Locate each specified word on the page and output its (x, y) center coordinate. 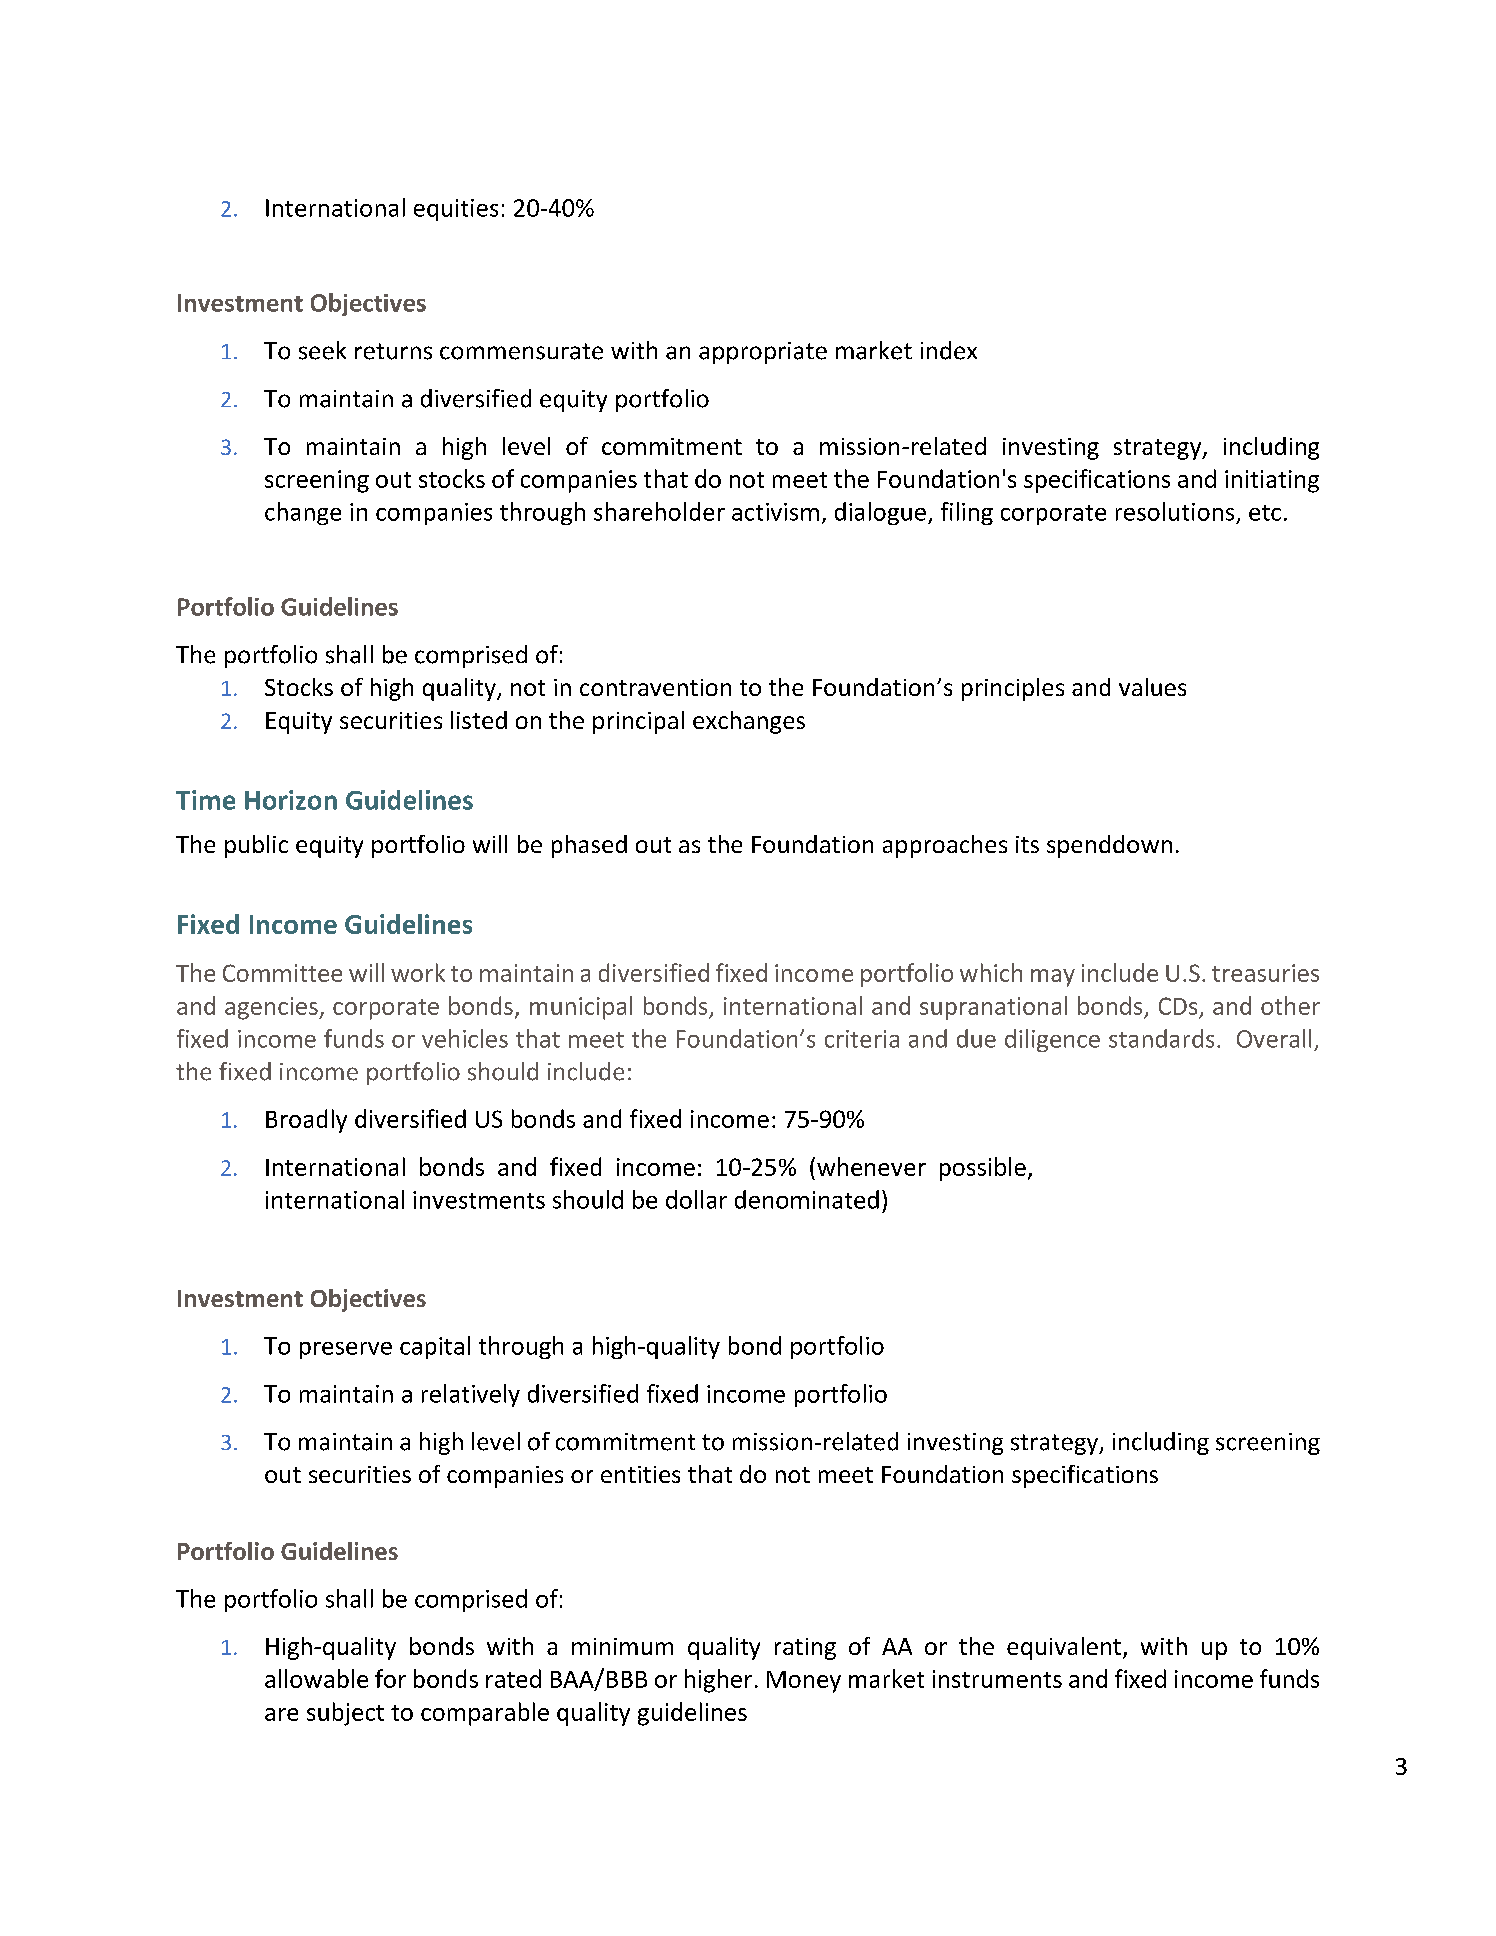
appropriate (763, 353)
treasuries (1265, 973)
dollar (696, 1199)
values (1152, 687)
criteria (862, 1039)
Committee (282, 973)
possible (983, 1169)
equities (456, 210)
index (949, 350)
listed (479, 720)
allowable (316, 1678)
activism (775, 512)
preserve (346, 1350)
